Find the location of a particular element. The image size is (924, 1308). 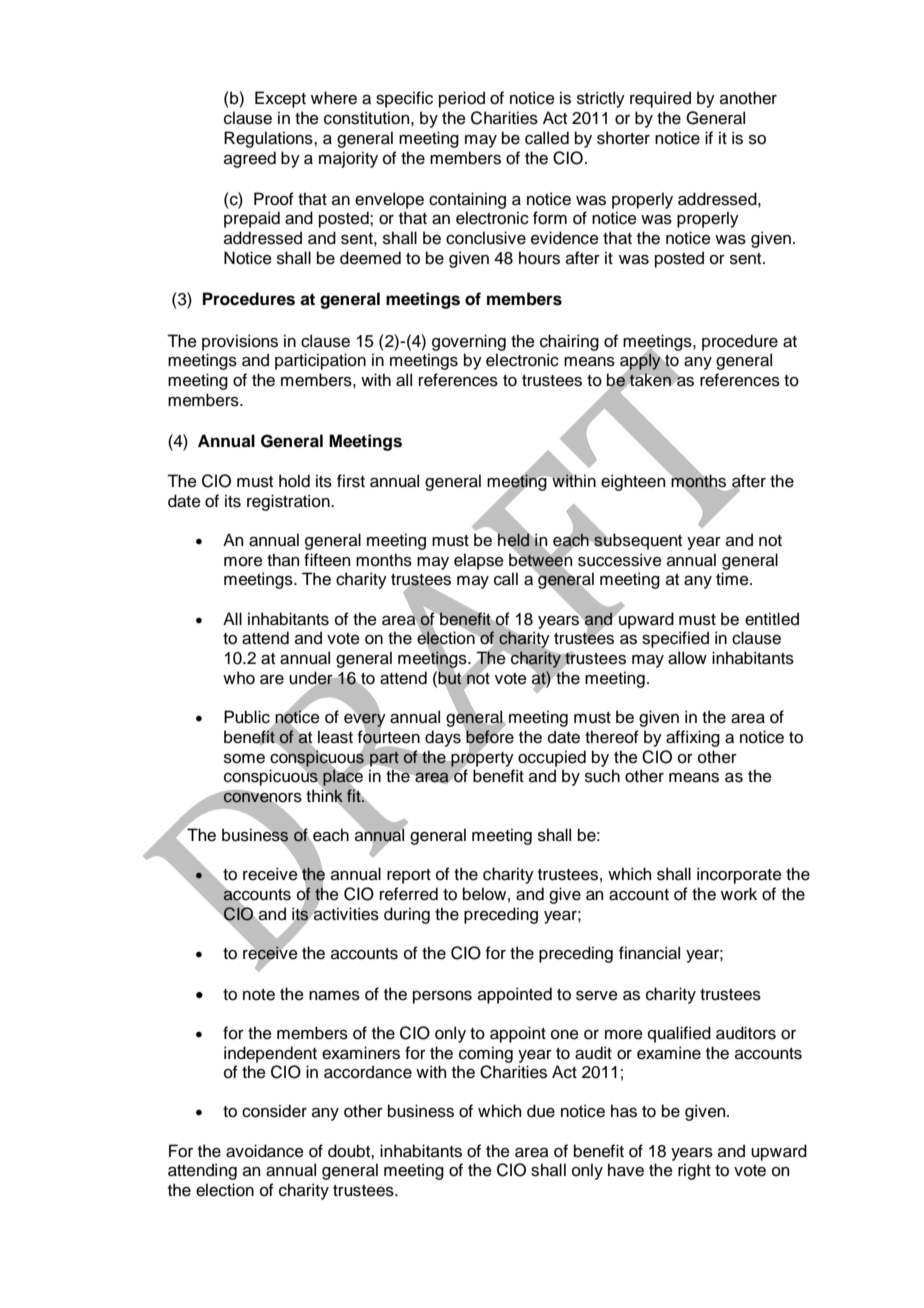

period is located at coordinates (462, 99).
